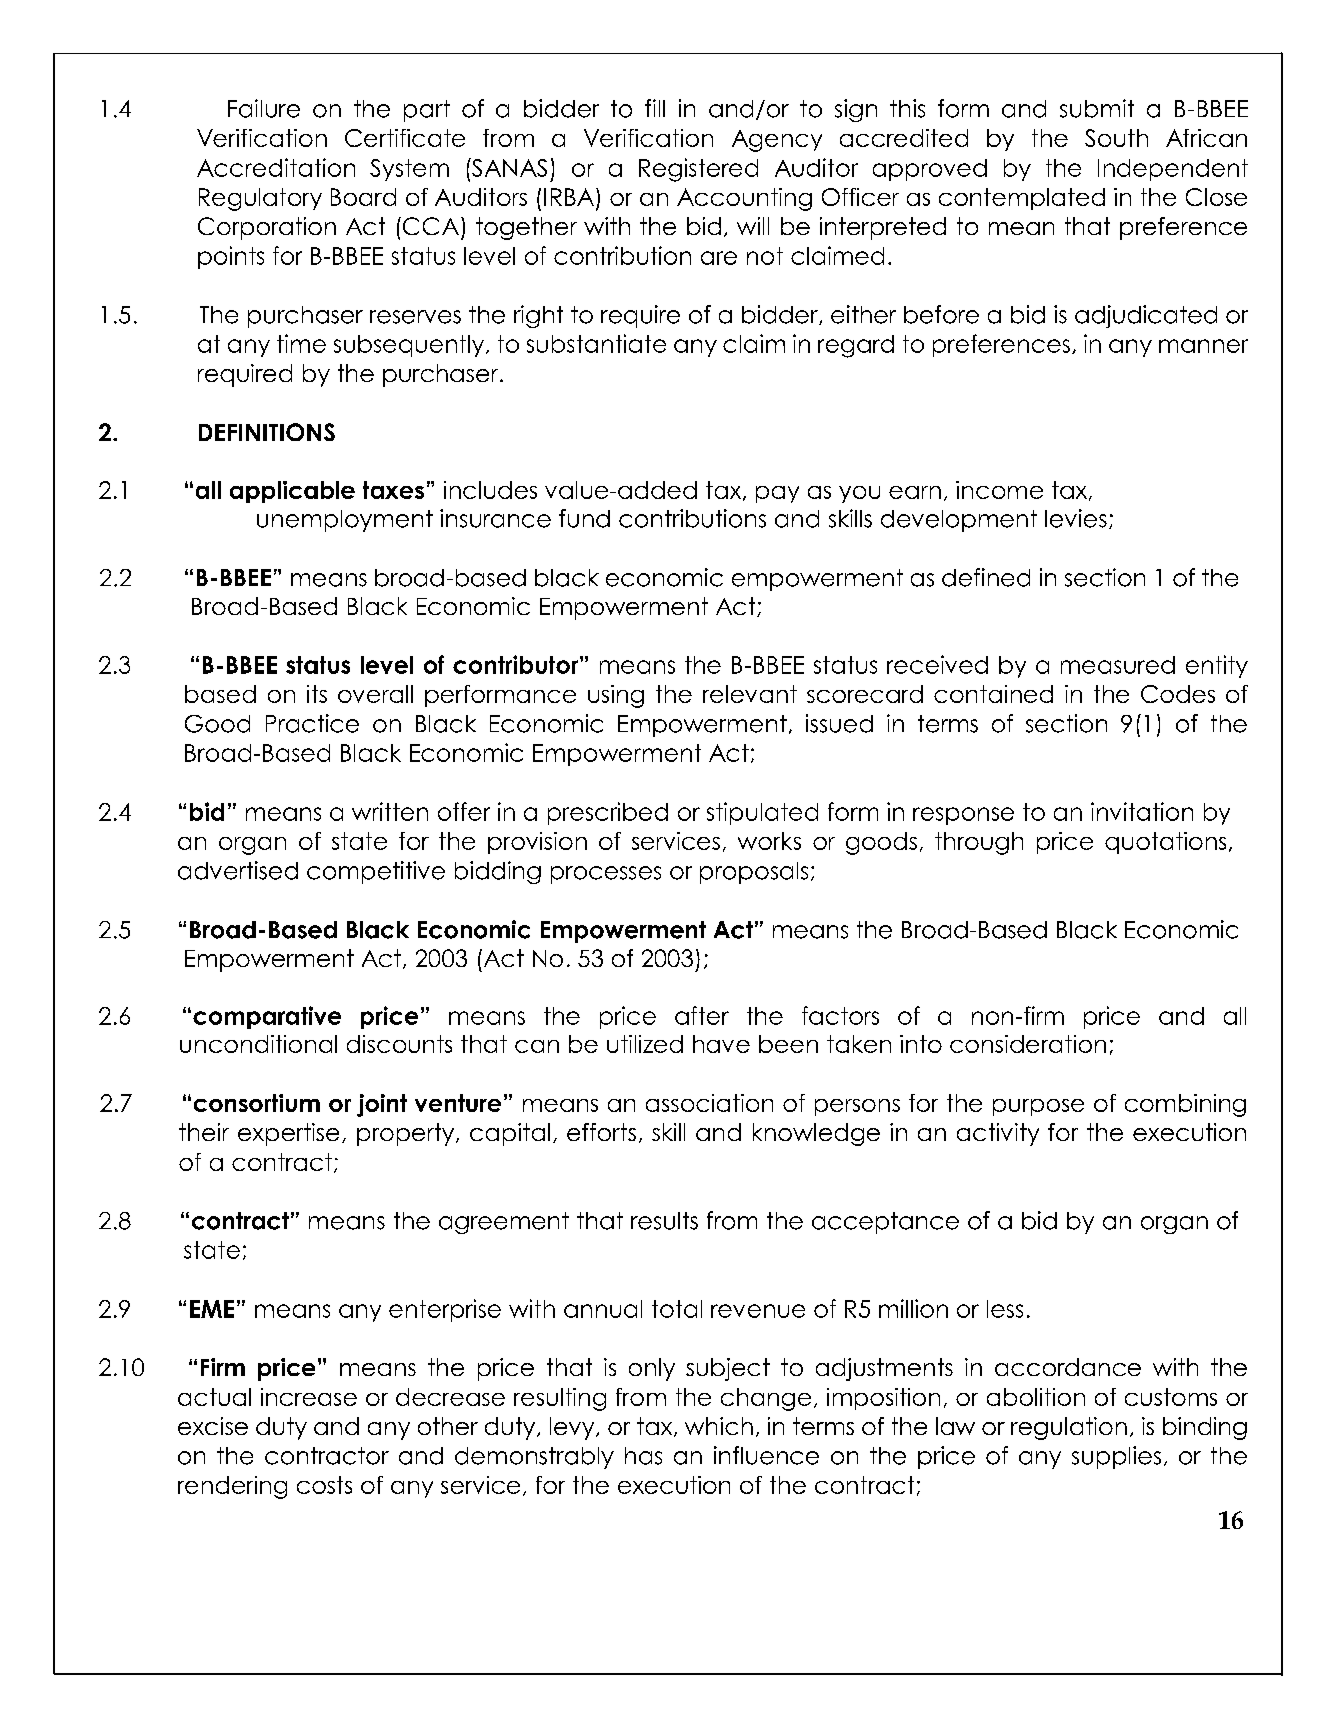 The height and width of the document is (1727, 1335). What do you see at coordinates (698, 170) in the document?
I see `Registered` at bounding box center [698, 170].
